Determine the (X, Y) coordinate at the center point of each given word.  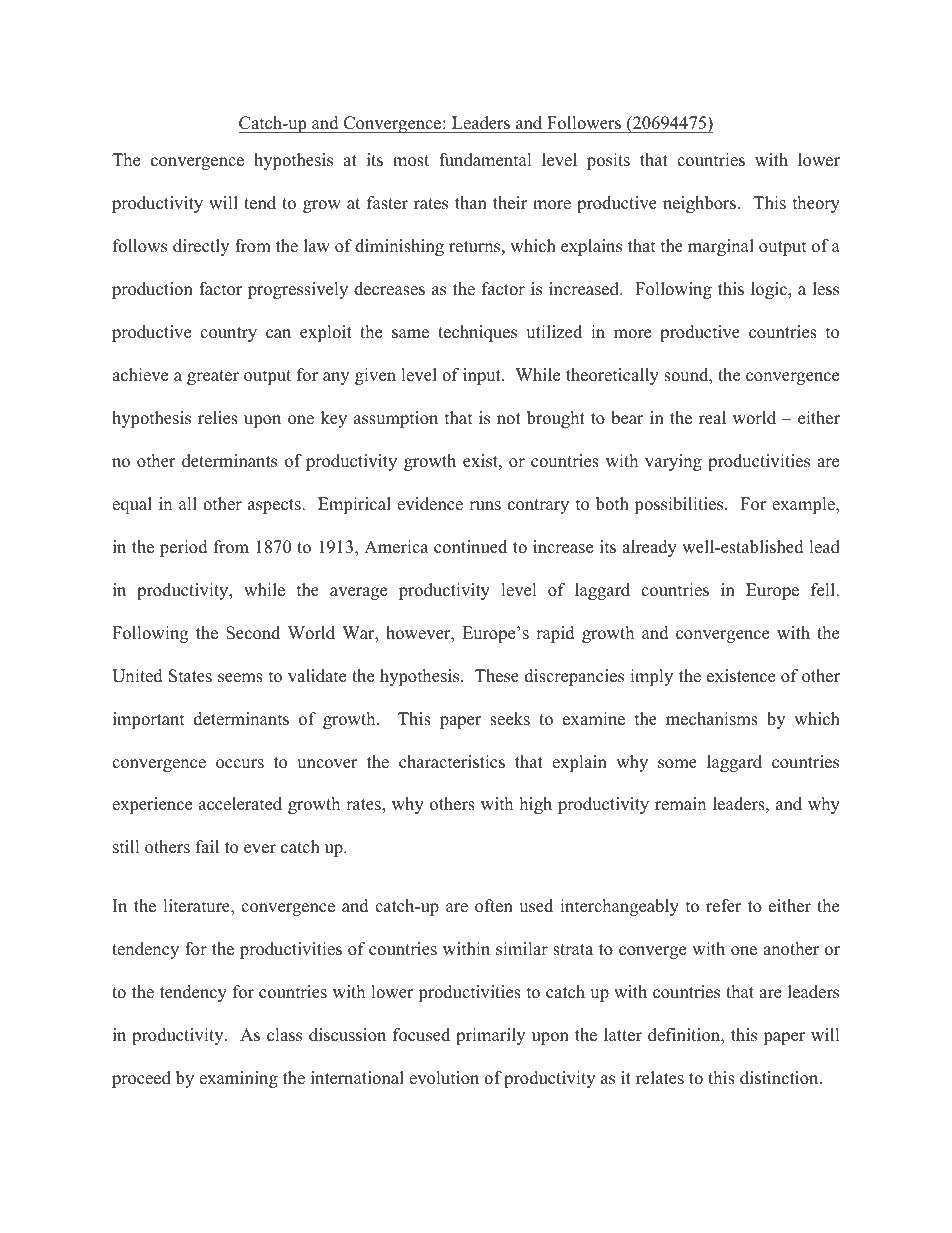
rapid (555, 634)
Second (253, 633)
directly (201, 247)
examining (238, 1079)
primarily (490, 1036)
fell (824, 590)
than (471, 202)
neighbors (699, 204)
